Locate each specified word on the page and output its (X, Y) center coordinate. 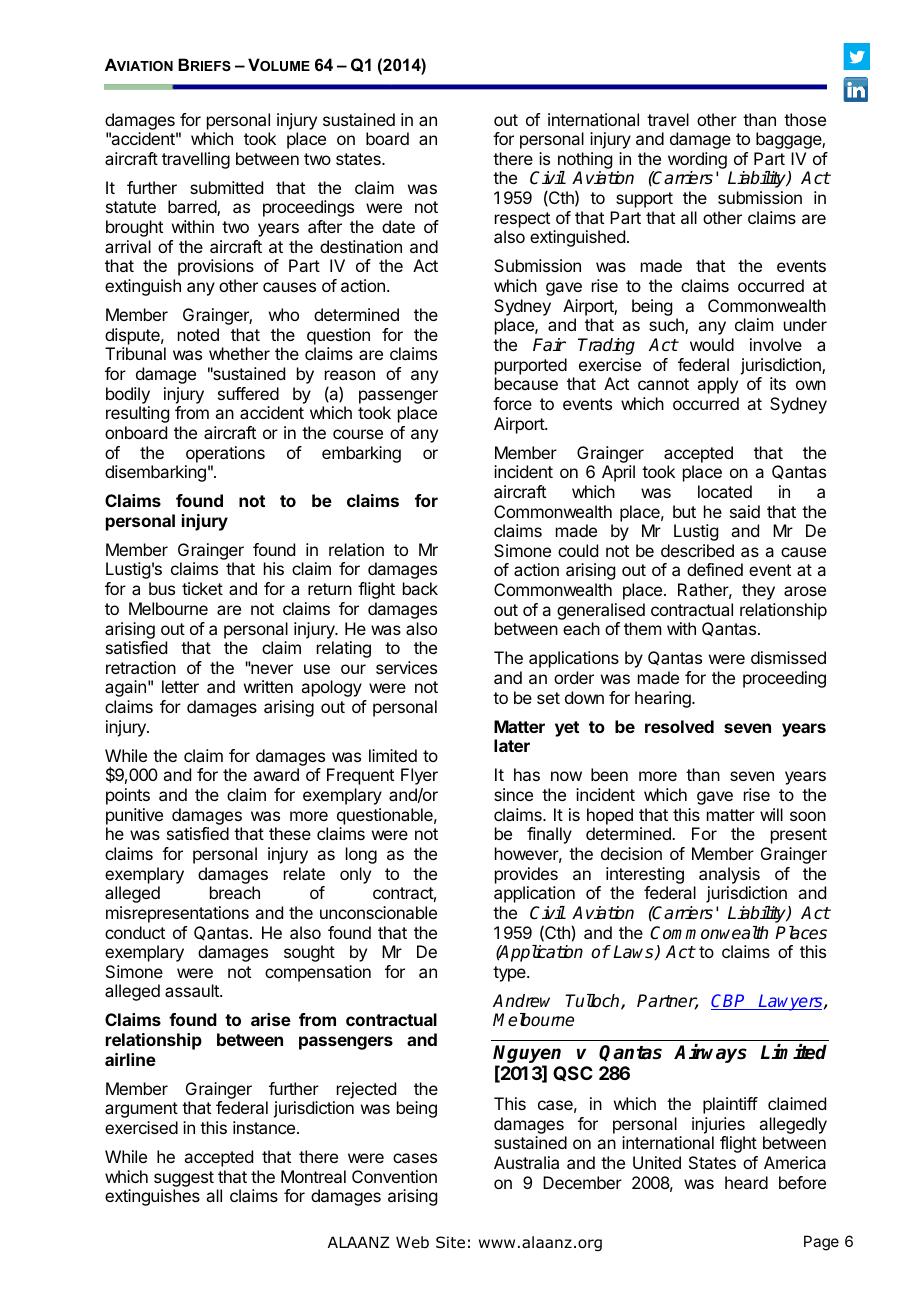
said (745, 511)
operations (225, 454)
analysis (729, 875)
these (290, 833)
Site (450, 1242)
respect (522, 220)
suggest (184, 1179)
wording (697, 162)
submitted (226, 187)
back (420, 588)
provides (526, 875)
